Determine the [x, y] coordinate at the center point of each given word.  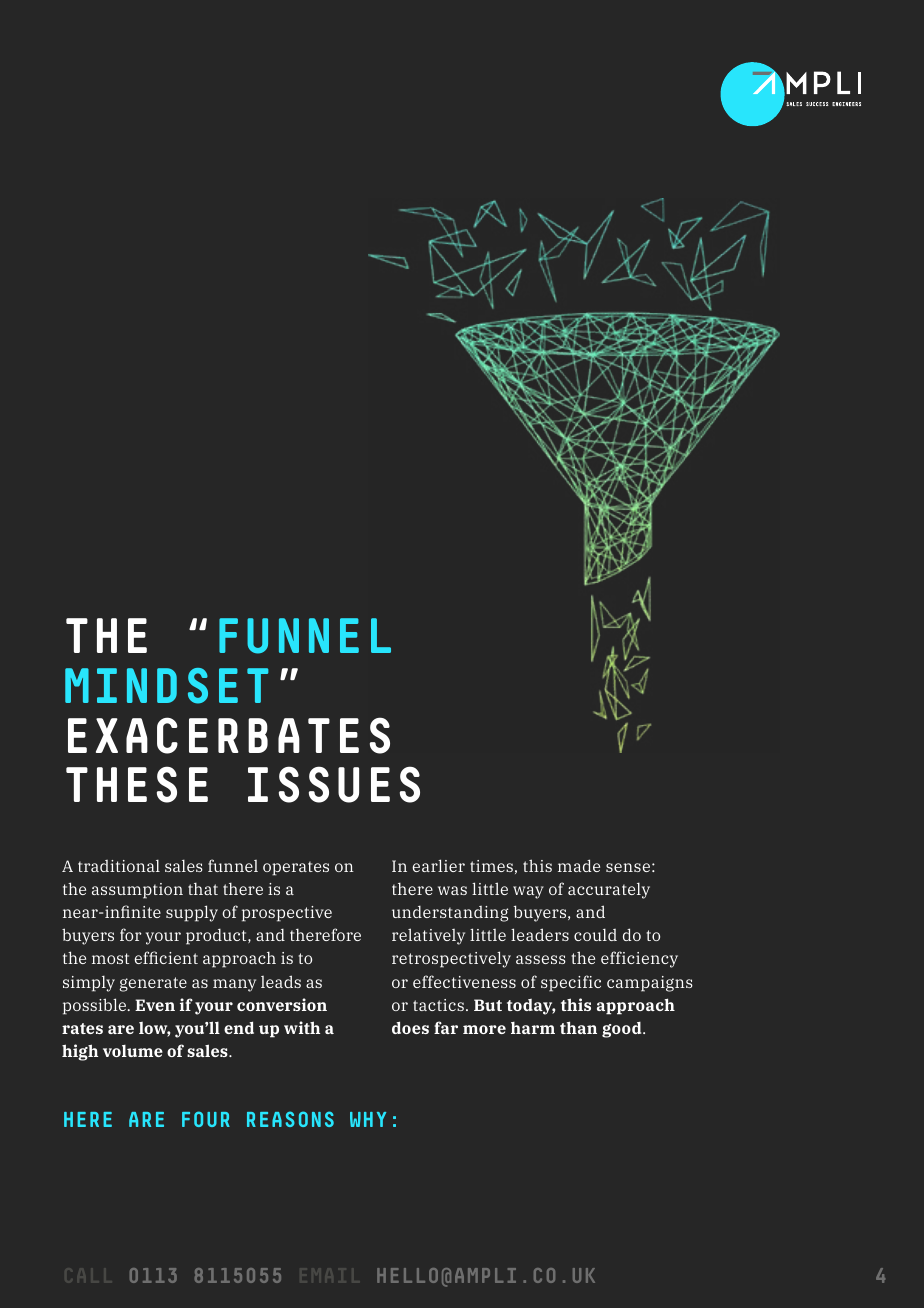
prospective [287, 914]
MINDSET [167, 686]
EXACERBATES [229, 735]
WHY [368, 1119]
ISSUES [334, 784]
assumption [137, 891]
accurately [609, 890]
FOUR [206, 1119]
